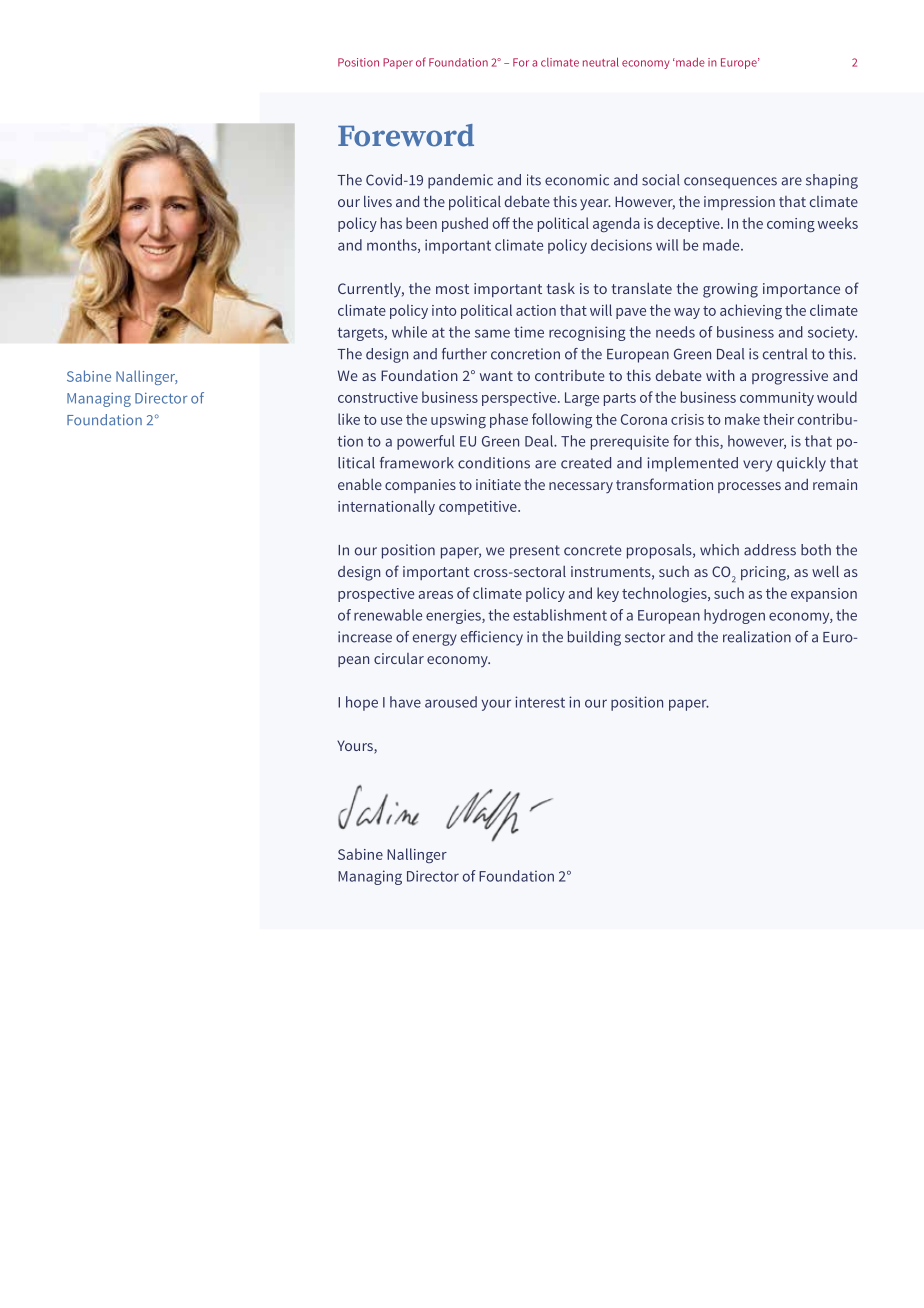 The width and height of the screenshot is (924, 1308). Describe the element at coordinates (582, 399) in the screenshot. I see `Large` at that location.
